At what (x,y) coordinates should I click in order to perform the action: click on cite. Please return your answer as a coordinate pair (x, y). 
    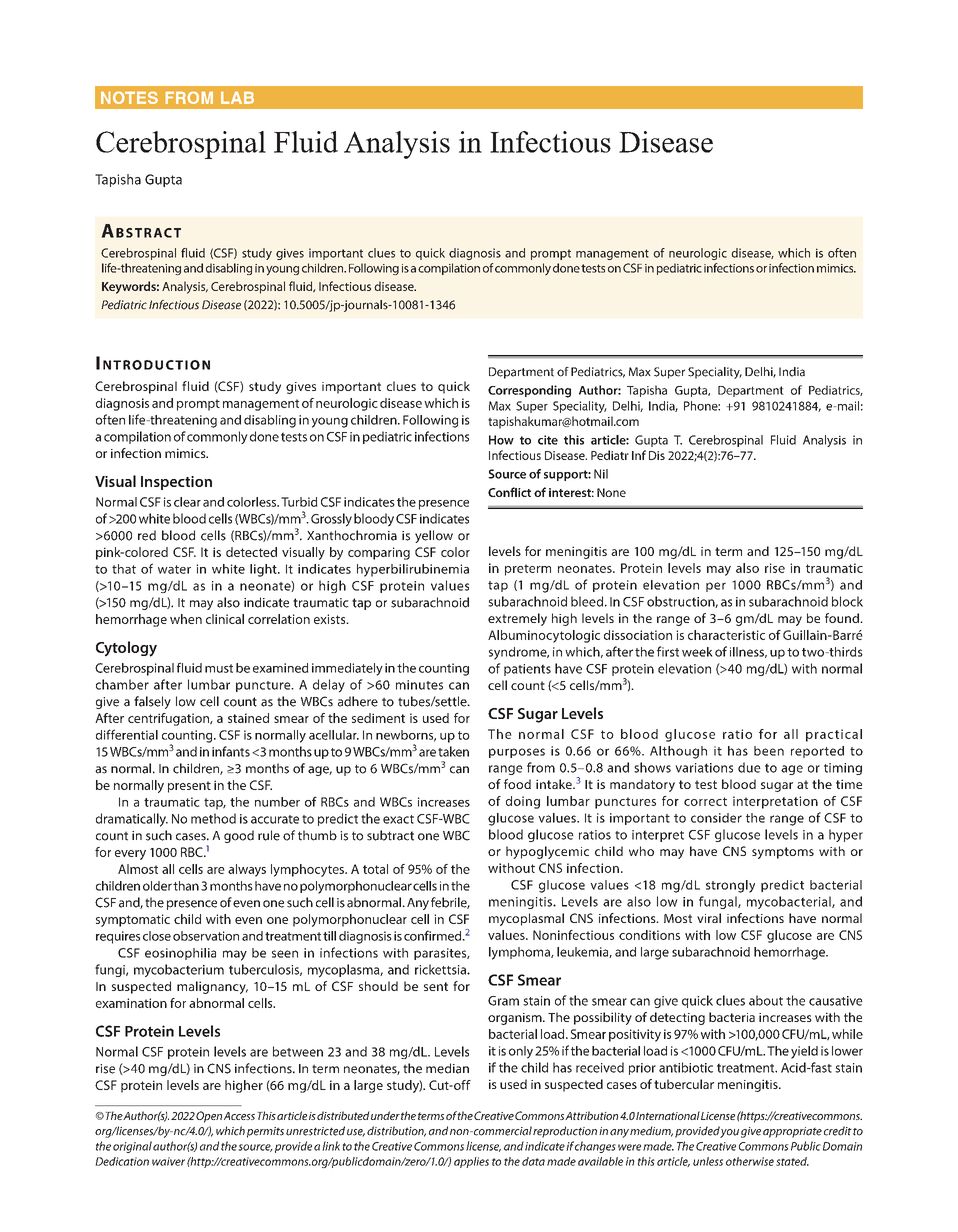
    Looking at the image, I should click on (548, 440).
